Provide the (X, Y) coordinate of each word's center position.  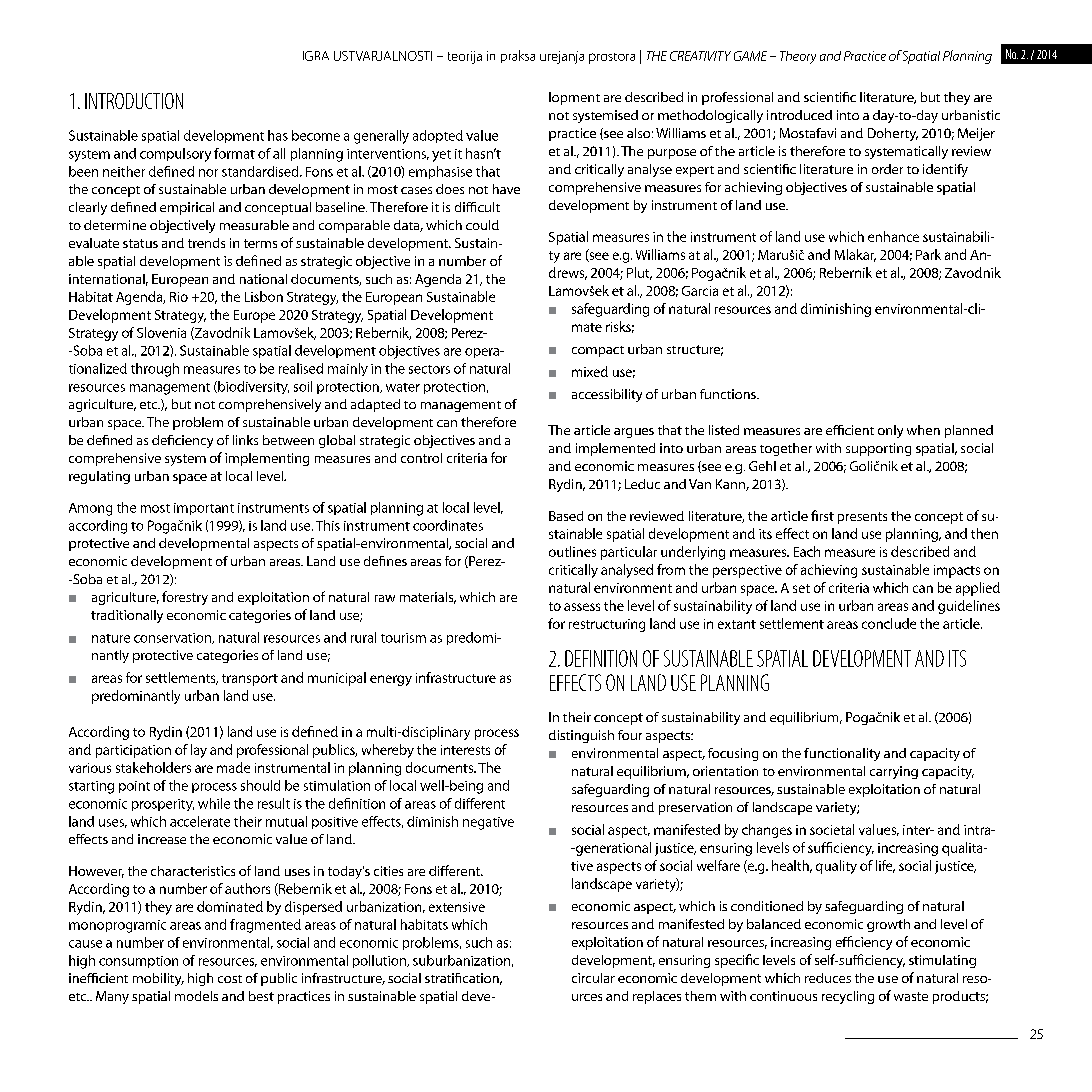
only (890, 431)
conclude (889, 623)
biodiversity (252, 387)
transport (250, 680)
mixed (590, 371)
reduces (828, 978)
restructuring (607, 625)
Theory (798, 57)
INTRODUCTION (134, 101)
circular (593, 978)
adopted (438, 136)
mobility (158, 979)
